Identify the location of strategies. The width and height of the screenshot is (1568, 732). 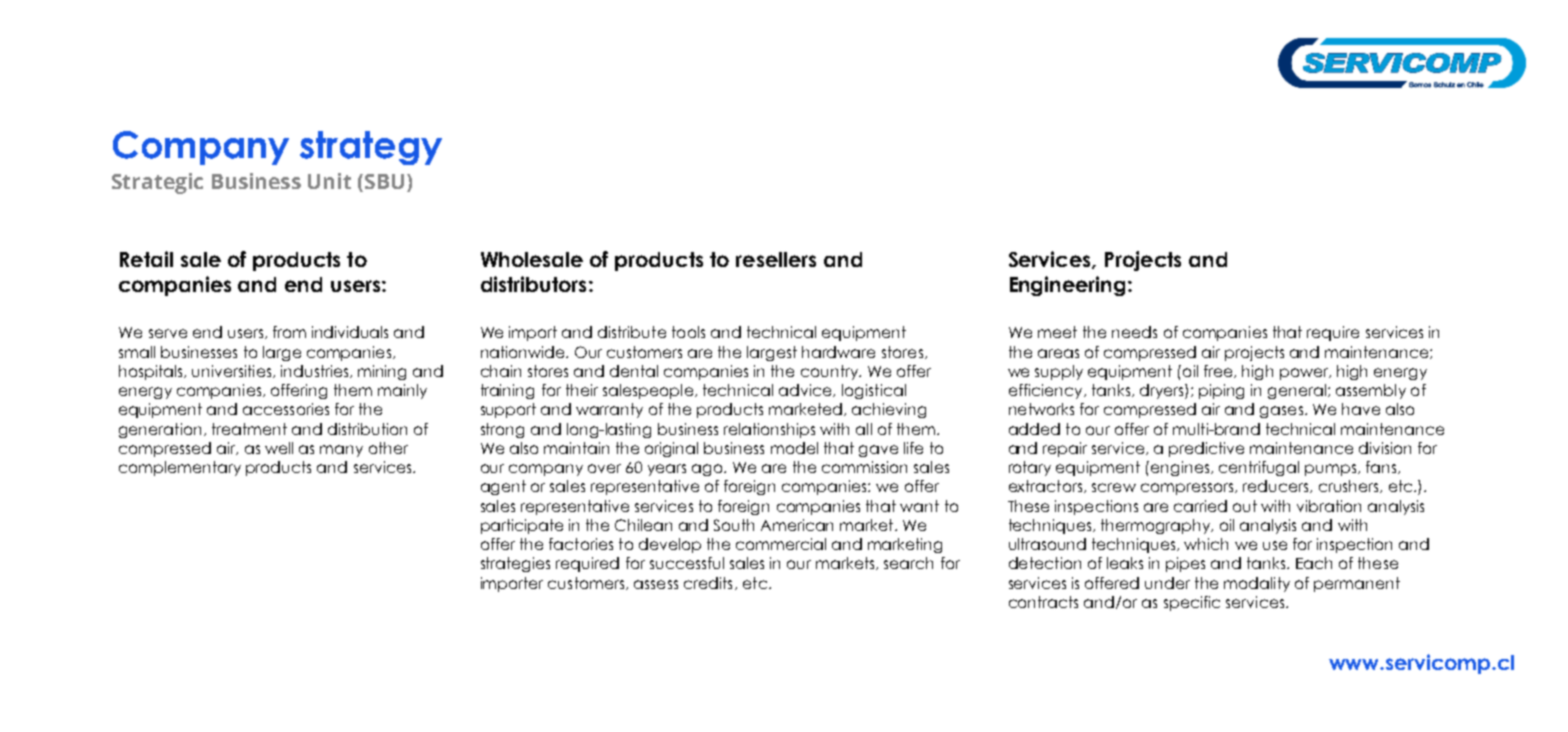
(515, 564).
